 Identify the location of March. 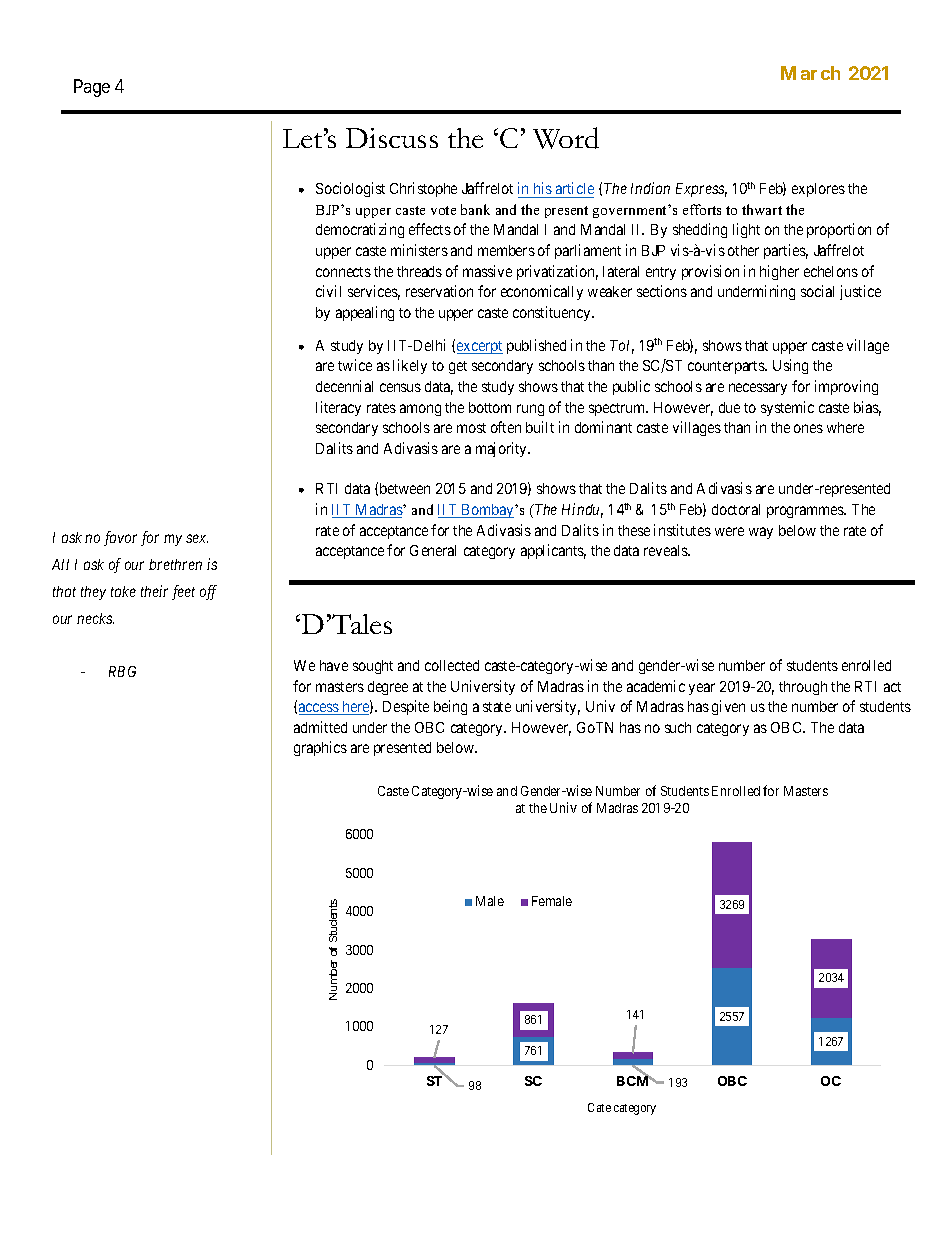
(810, 73).
